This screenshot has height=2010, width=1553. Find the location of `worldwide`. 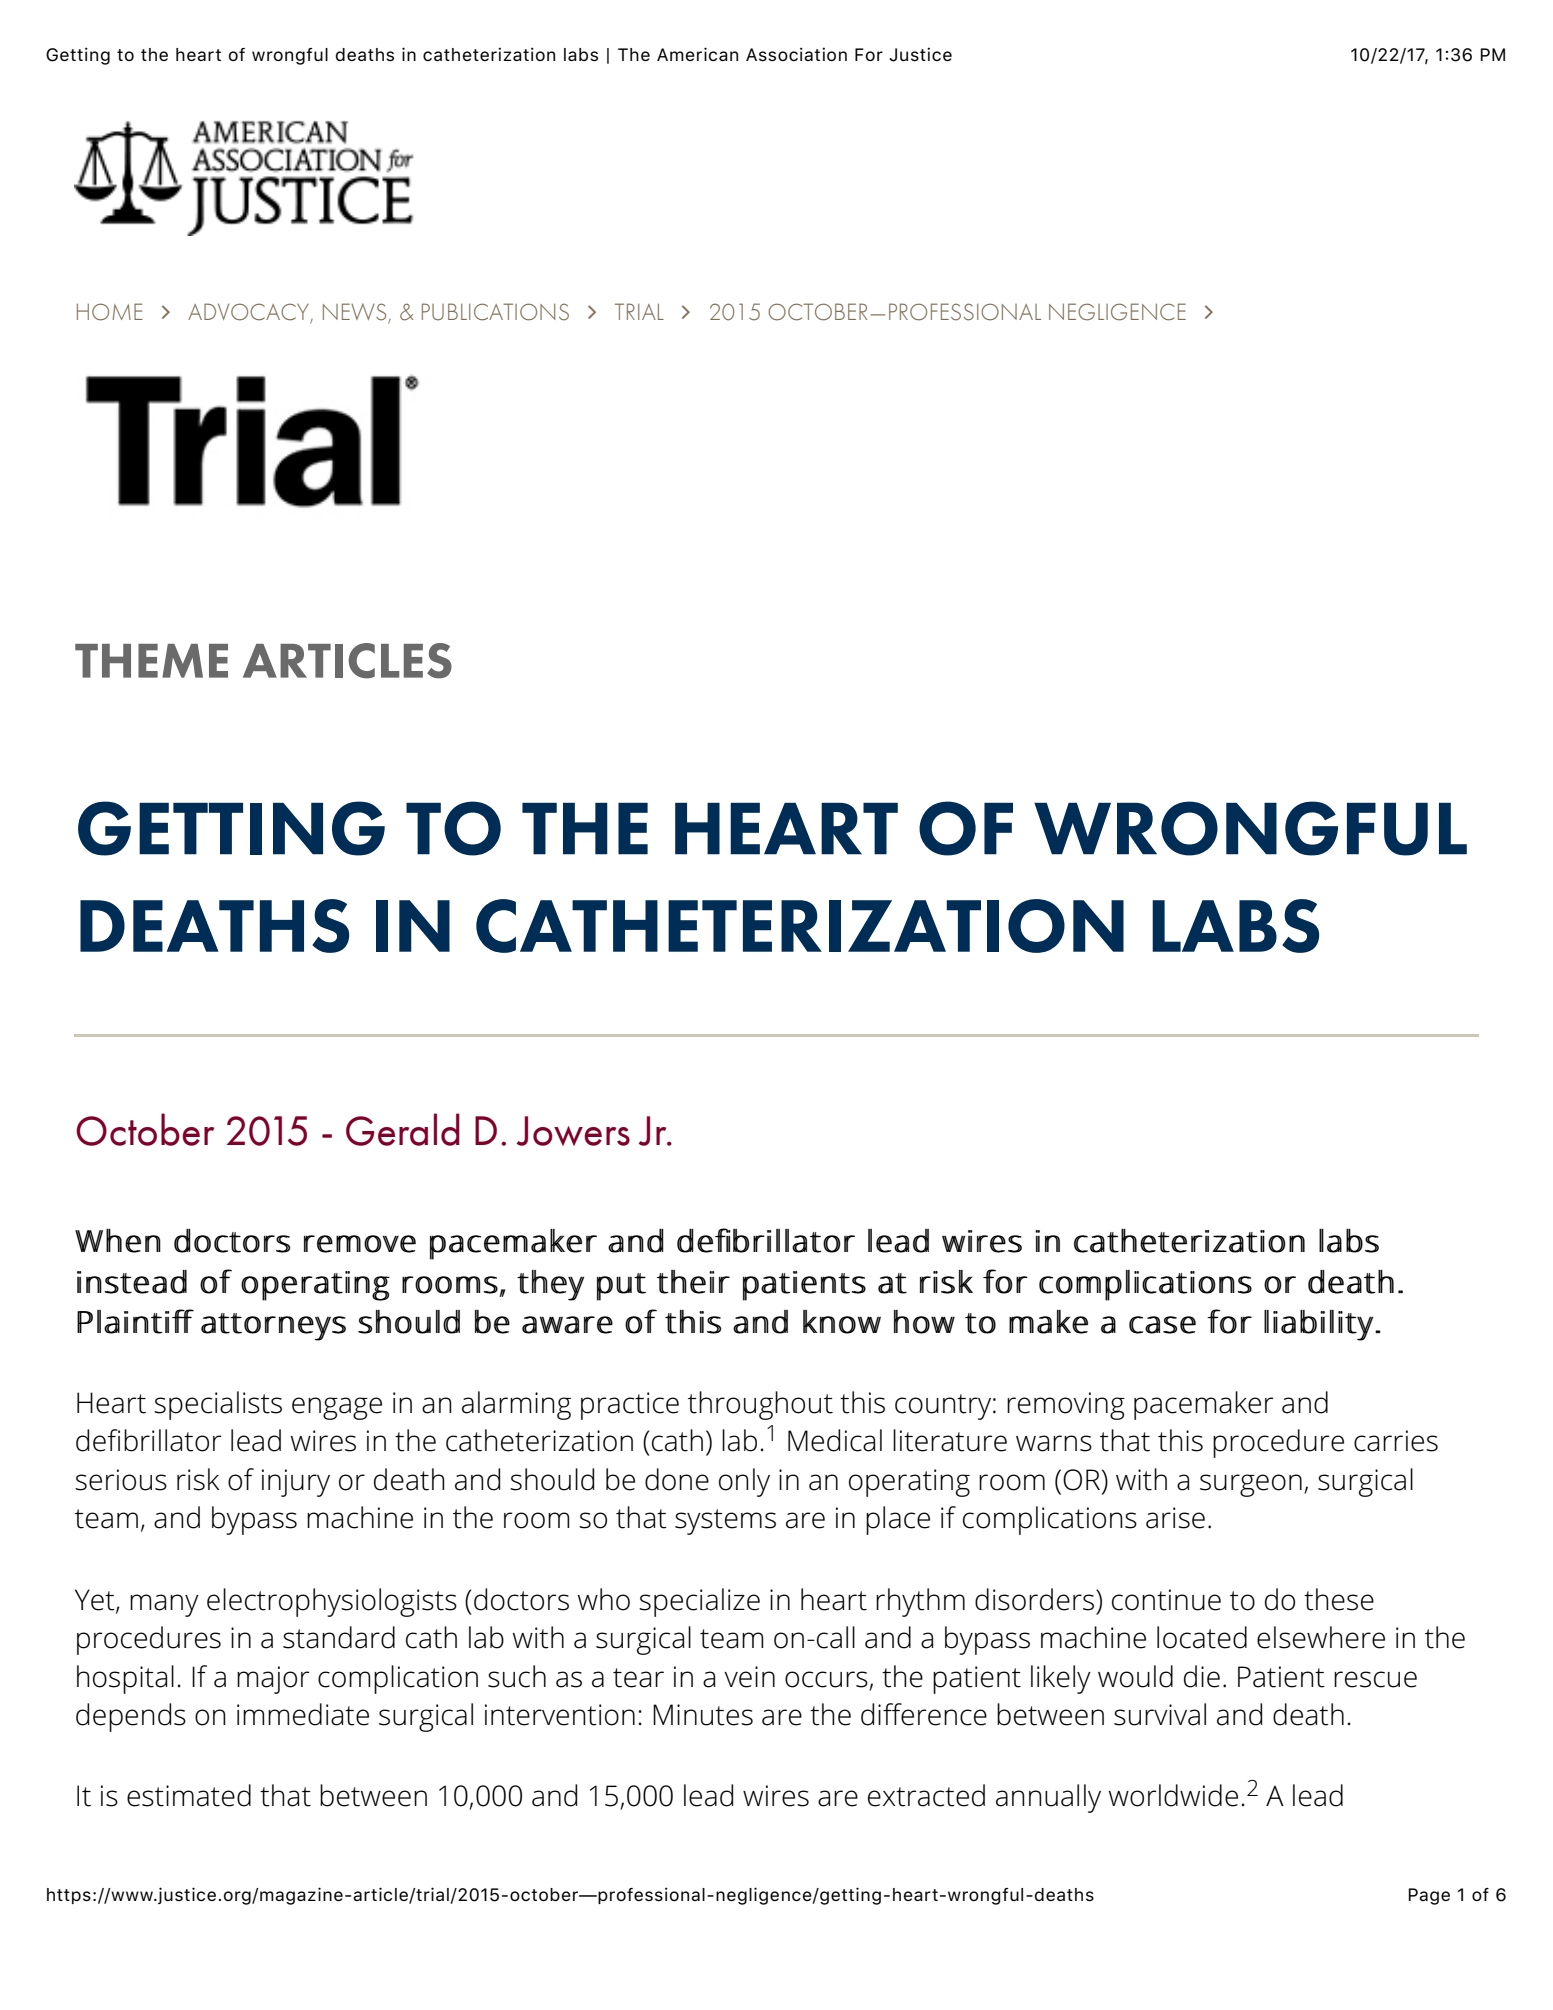

worldwide is located at coordinates (1173, 1795).
